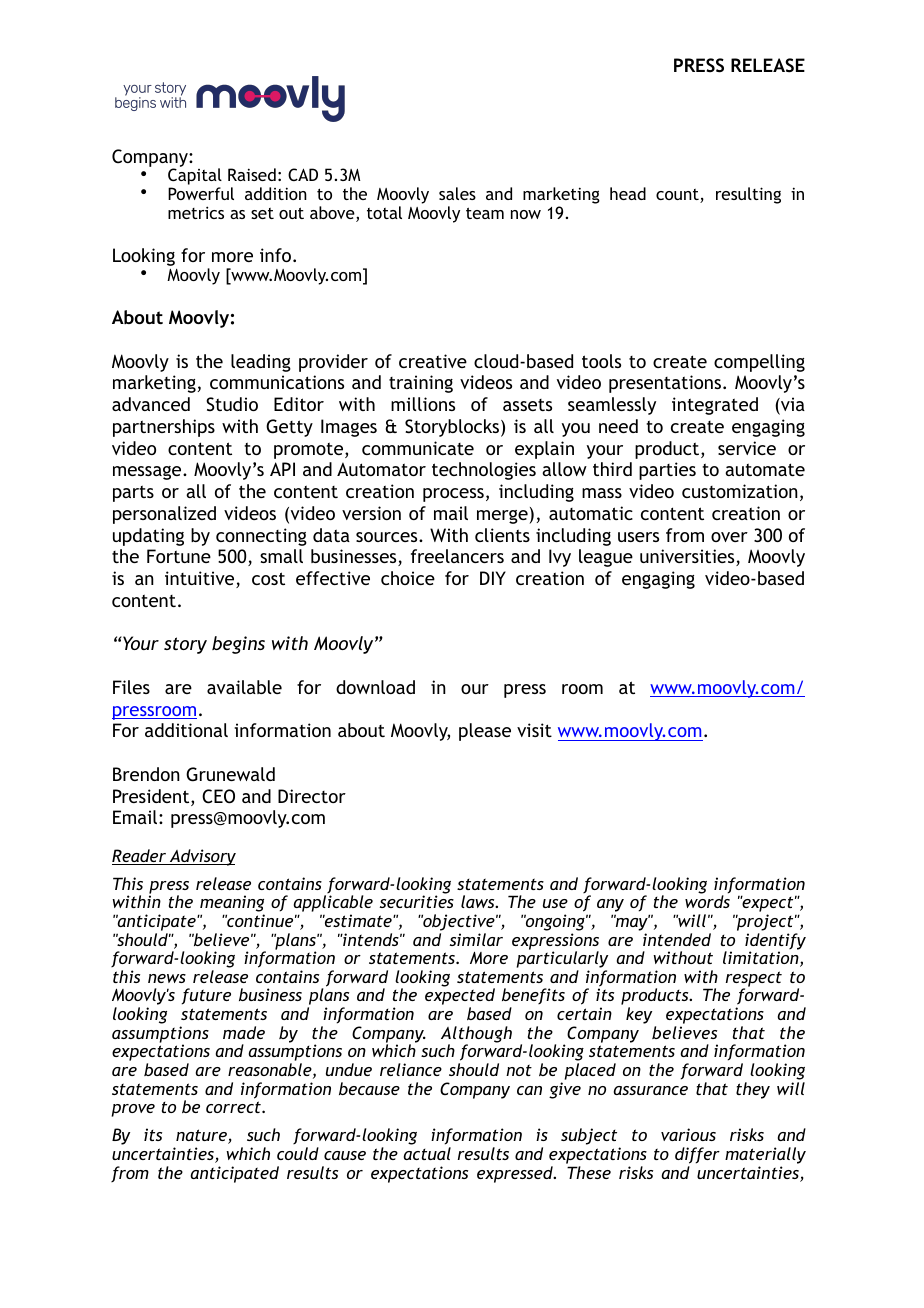 This document has width=924, height=1308. Describe the element at coordinates (688, 557) in the document. I see `universities` at that location.
